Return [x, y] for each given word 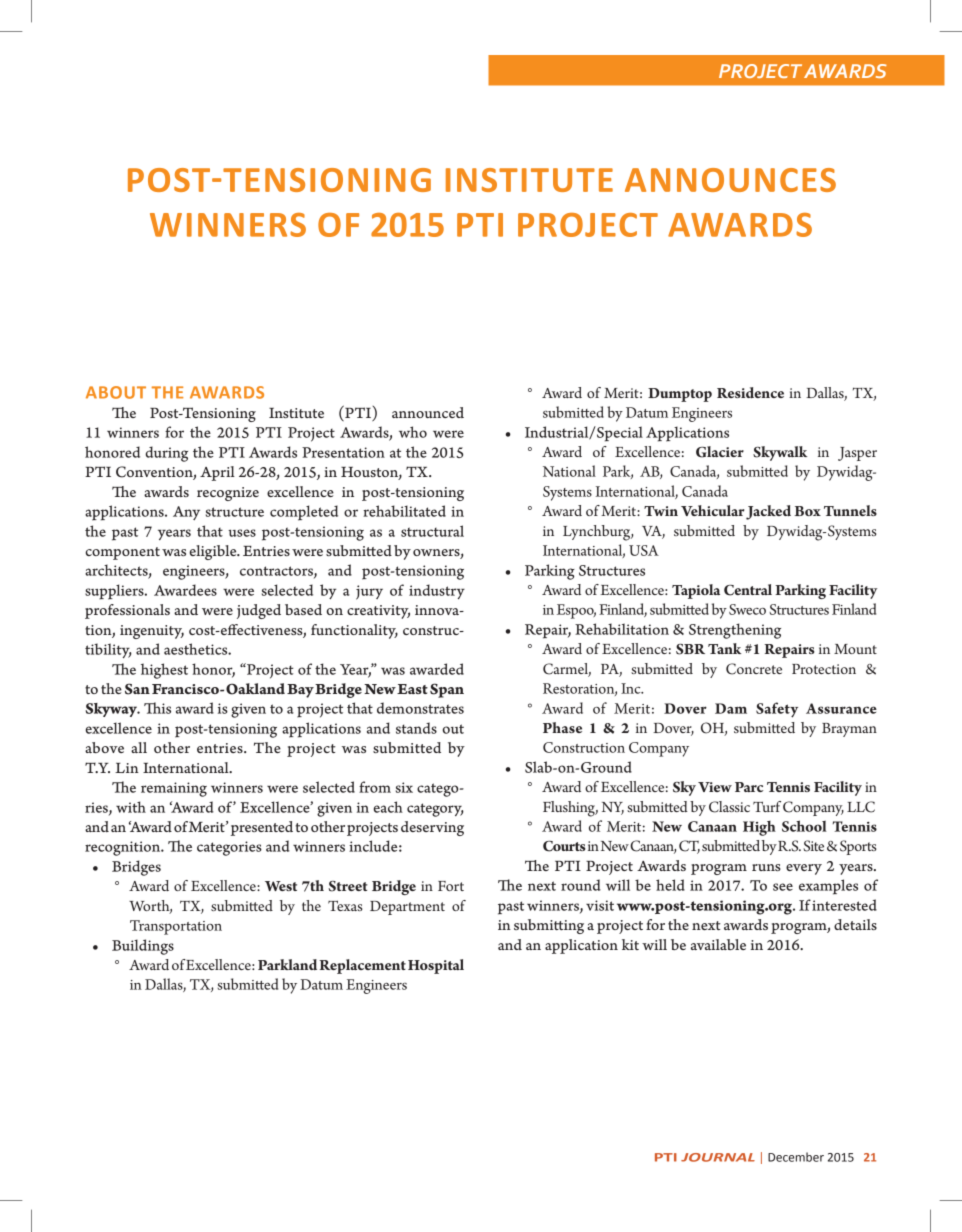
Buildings [143, 947]
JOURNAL [718, 1157]
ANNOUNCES [730, 180]
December [796, 1157]
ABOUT [116, 392]
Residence [750, 392]
